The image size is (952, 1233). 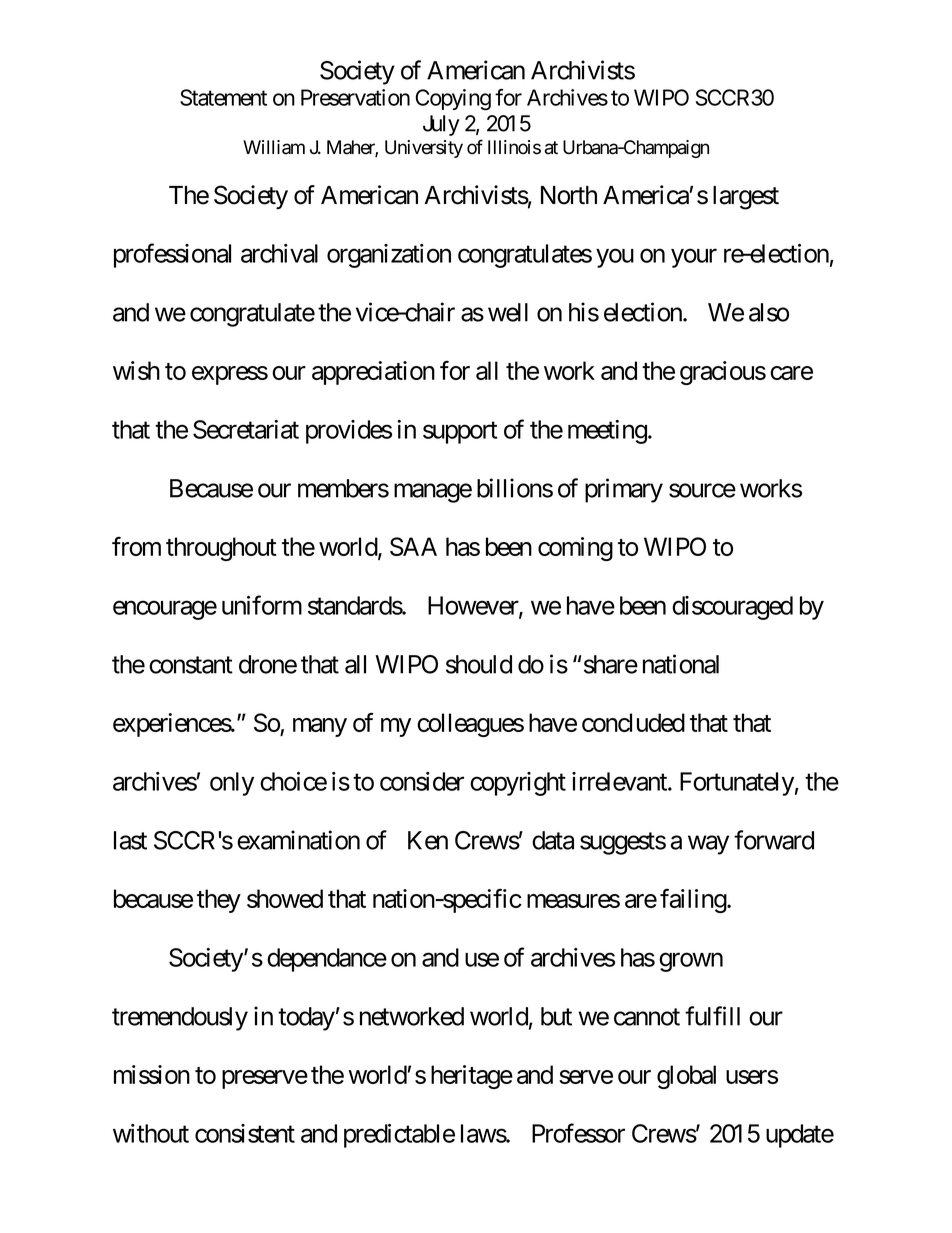 What do you see at coordinates (245, 1133) in the page?
I see `consistent` at bounding box center [245, 1133].
